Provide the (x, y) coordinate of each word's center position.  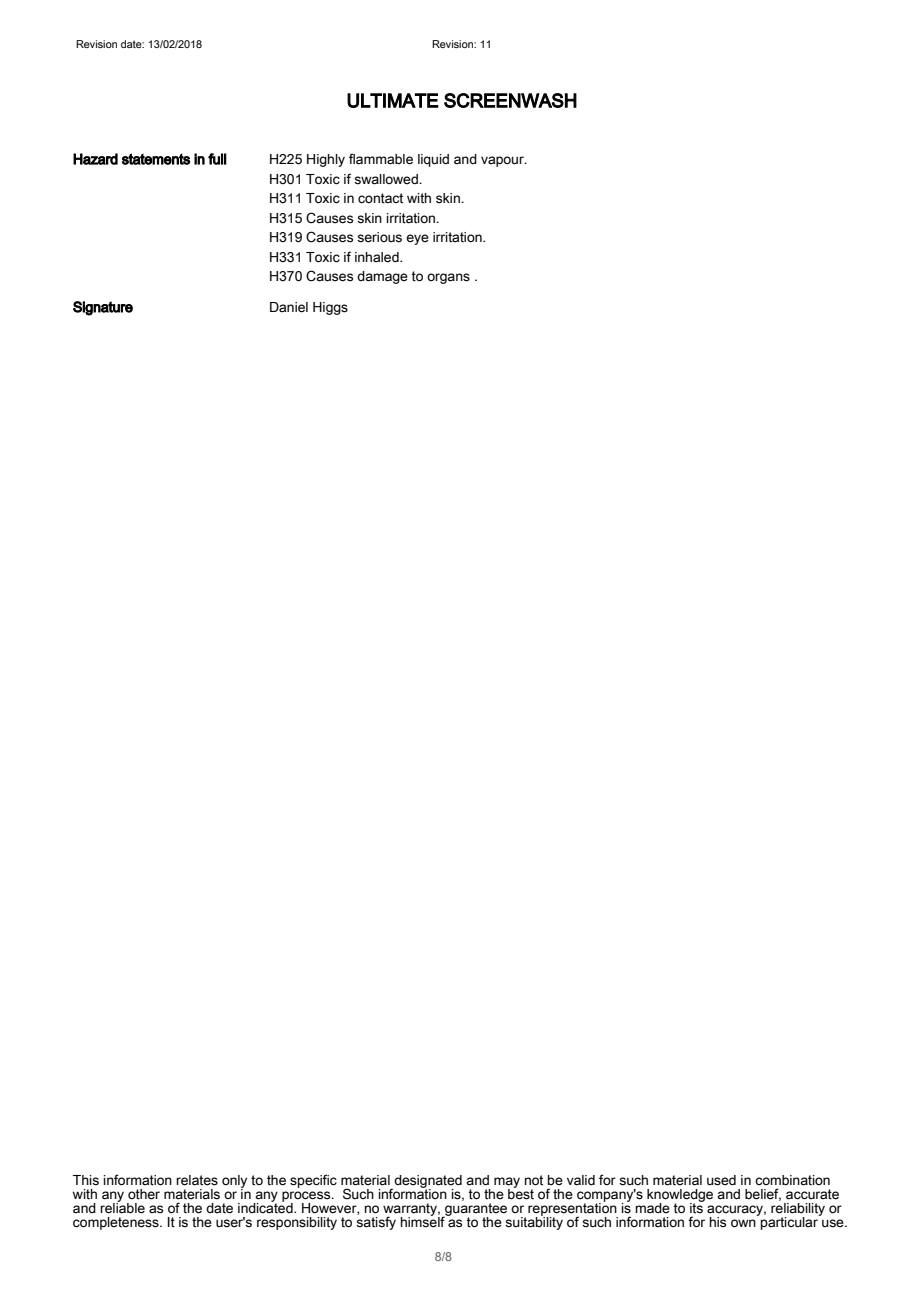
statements (156, 159)
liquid (433, 160)
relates (197, 1180)
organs (448, 278)
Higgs (330, 308)
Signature (103, 308)
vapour (503, 161)
